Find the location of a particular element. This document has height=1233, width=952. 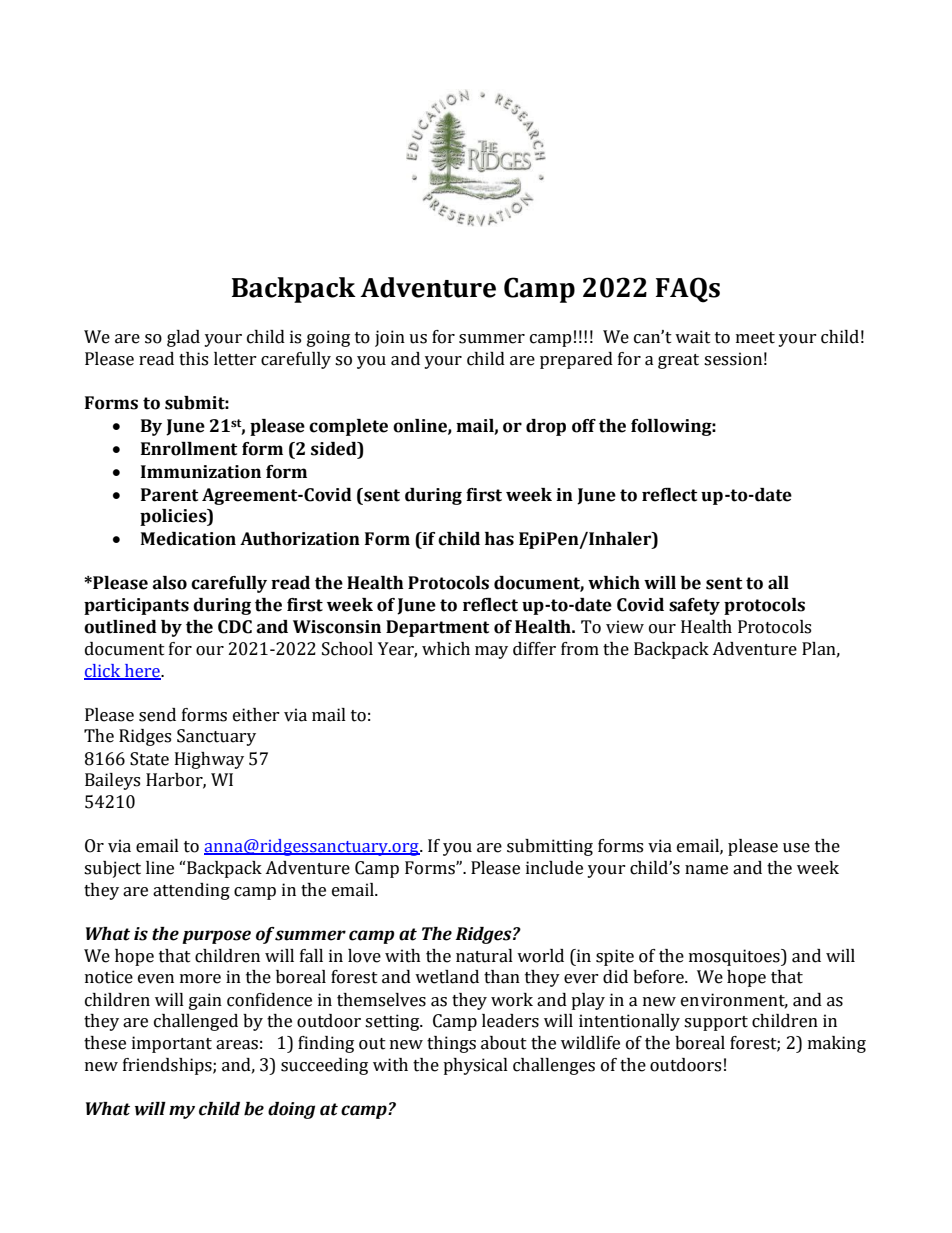

meet is located at coordinates (755, 338).
